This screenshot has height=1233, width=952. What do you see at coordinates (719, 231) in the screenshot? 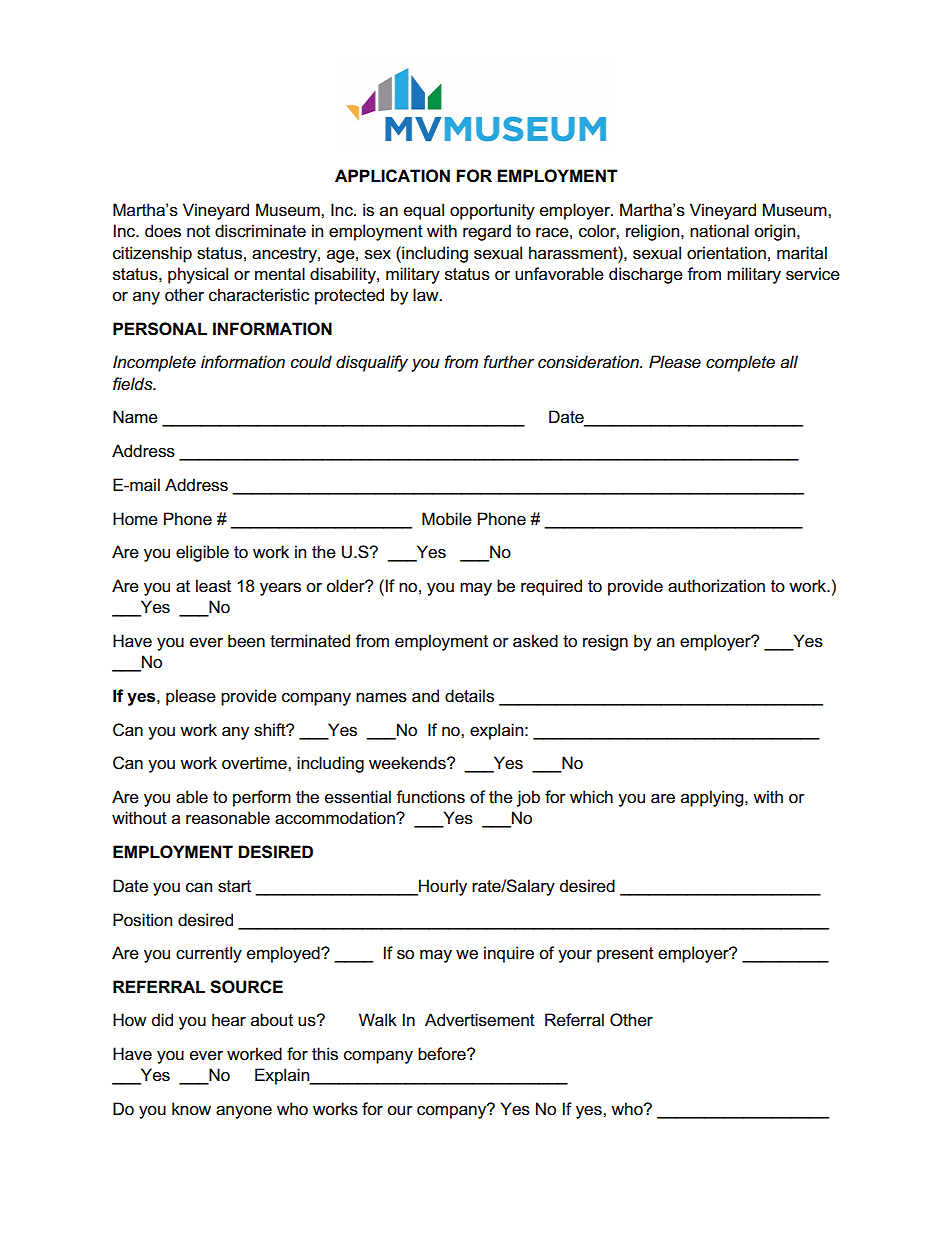
I see `national` at bounding box center [719, 231].
